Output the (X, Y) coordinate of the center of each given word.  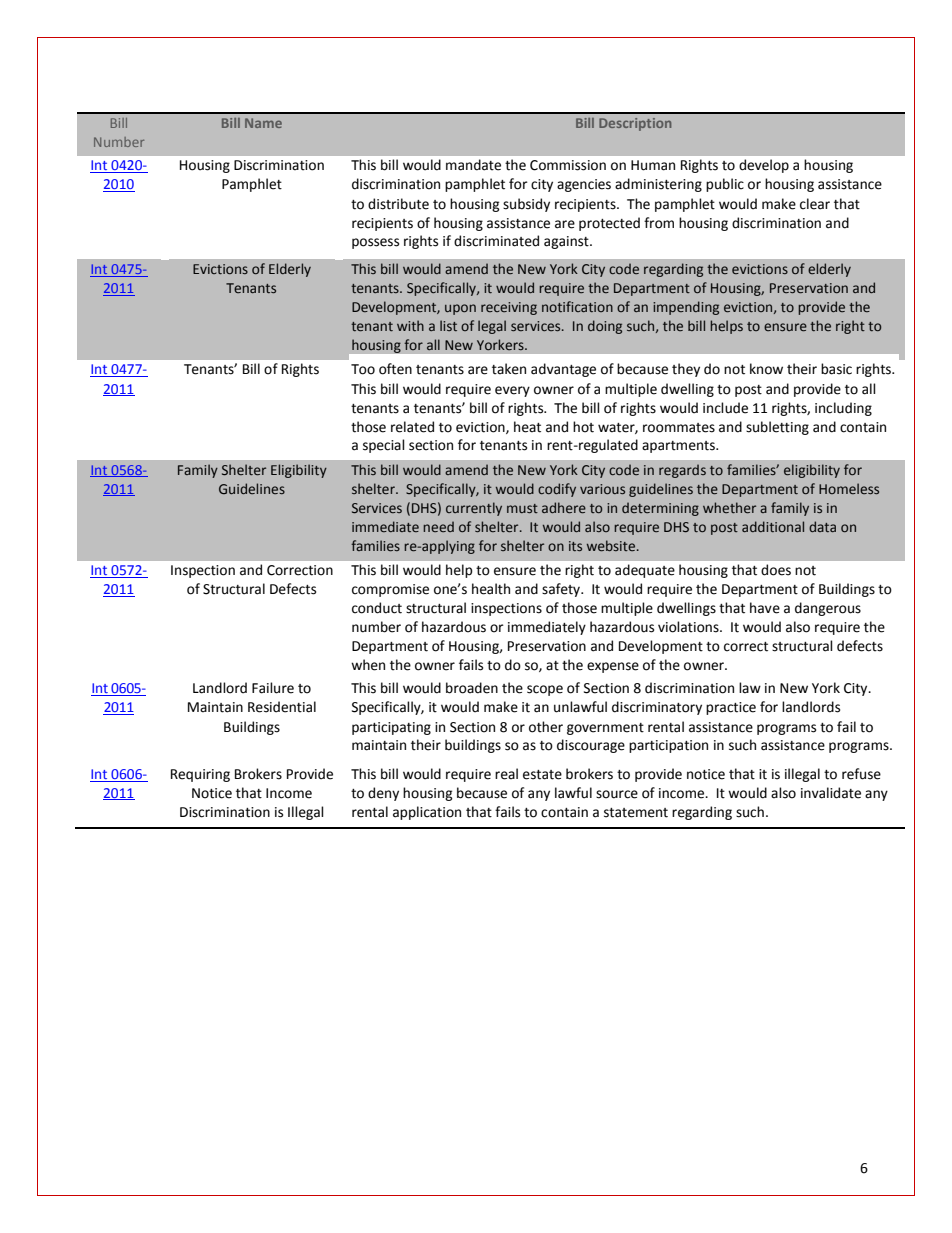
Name (263, 123)
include (725, 408)
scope (545, 690)
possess (375, 243)
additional (773, 526)
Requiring (200, 775)
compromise (390, 590)
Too (363, 369)
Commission (568, 165)
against (567, 242)
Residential (282, 707)
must (522, 508)
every (512, 391)
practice (731, 708)
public (725, 185)
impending (686, 308)
